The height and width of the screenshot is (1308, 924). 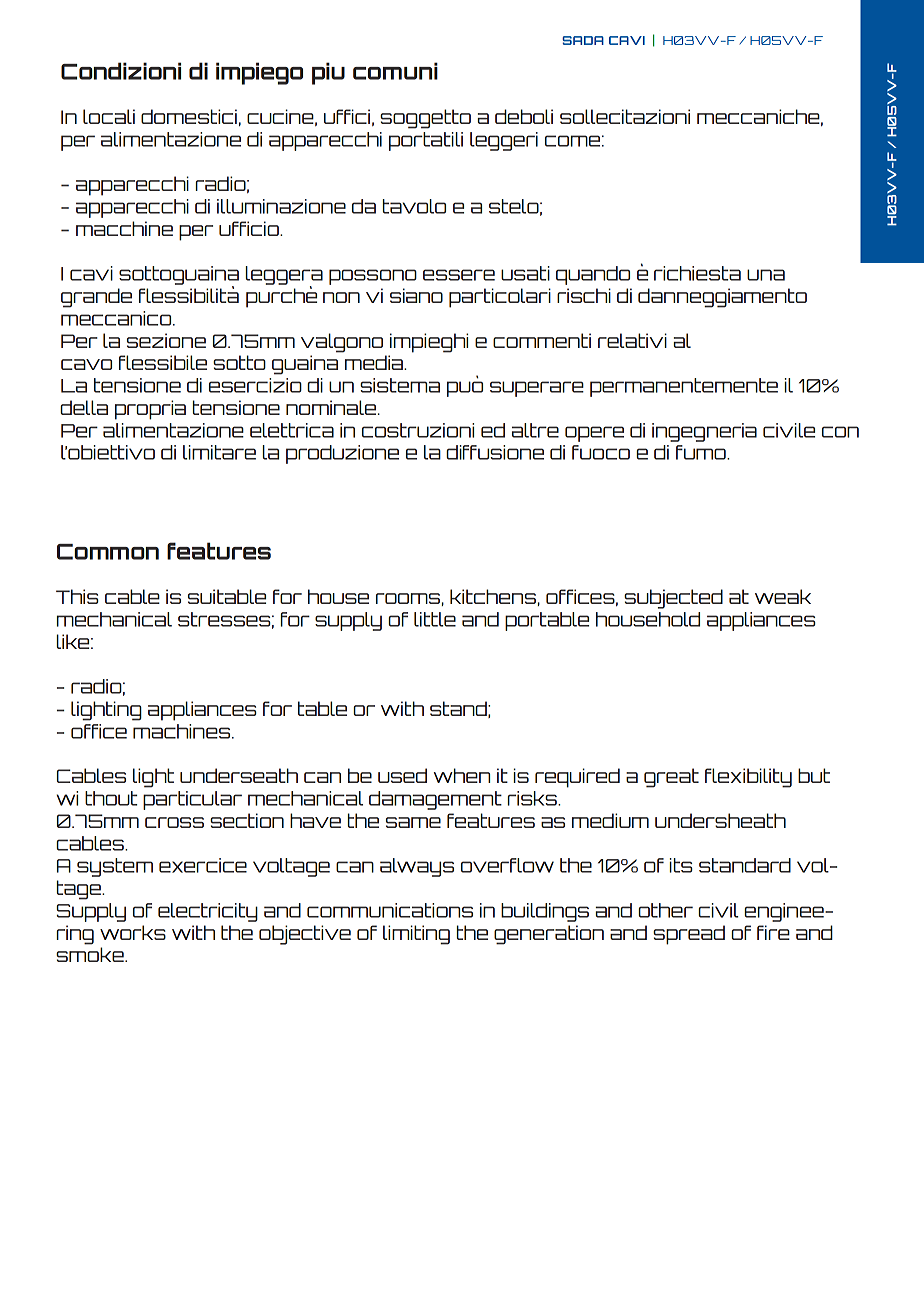 What do you see at coordinates (400, 385) in the screenshot?
I see `sistema` at bounding box center [400, 385].
